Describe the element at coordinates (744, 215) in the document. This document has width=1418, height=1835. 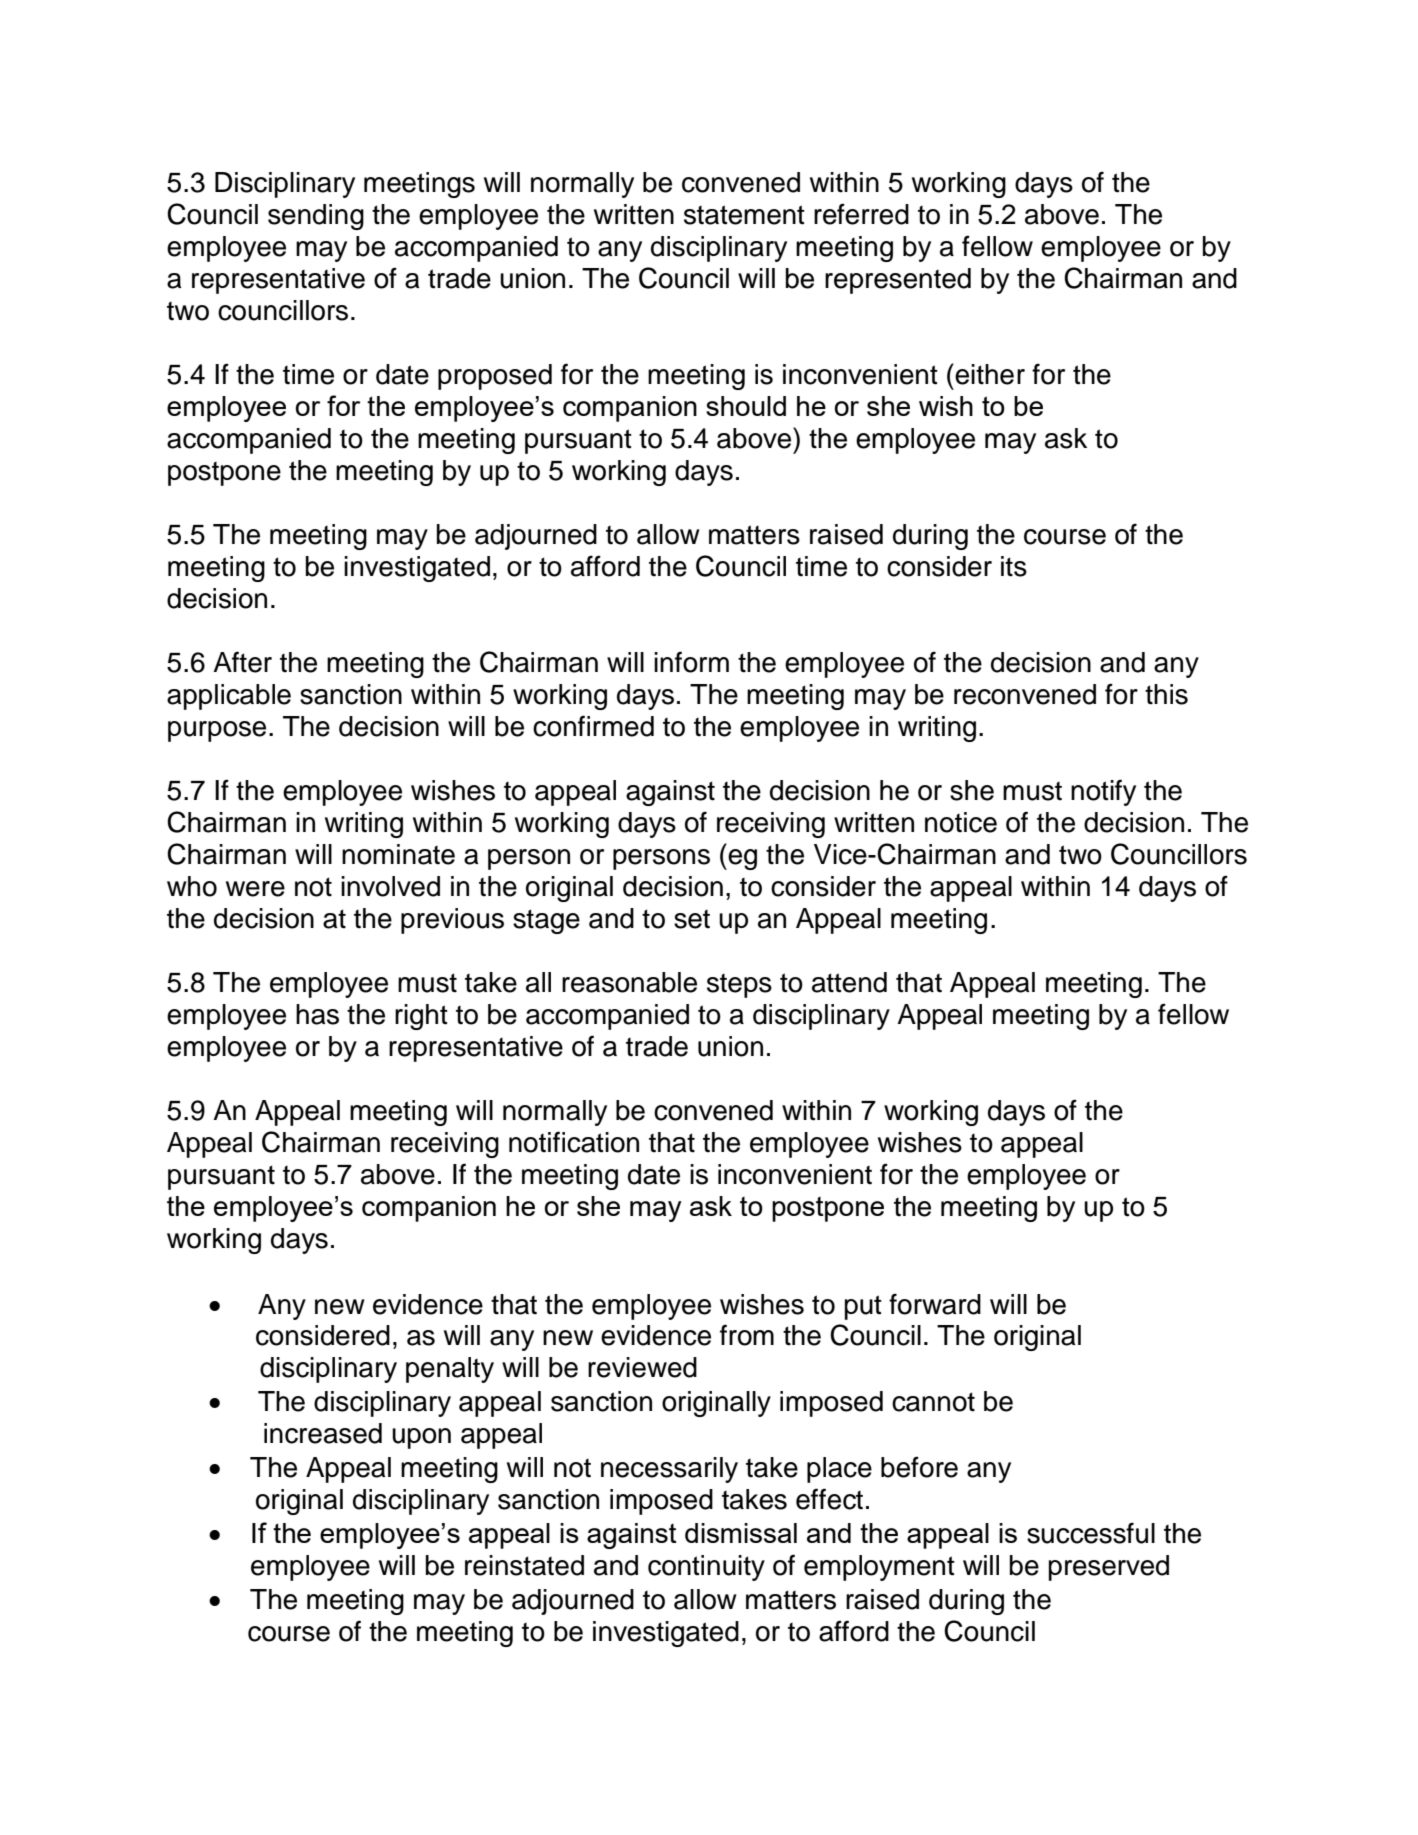
I see `statement` at that location.
